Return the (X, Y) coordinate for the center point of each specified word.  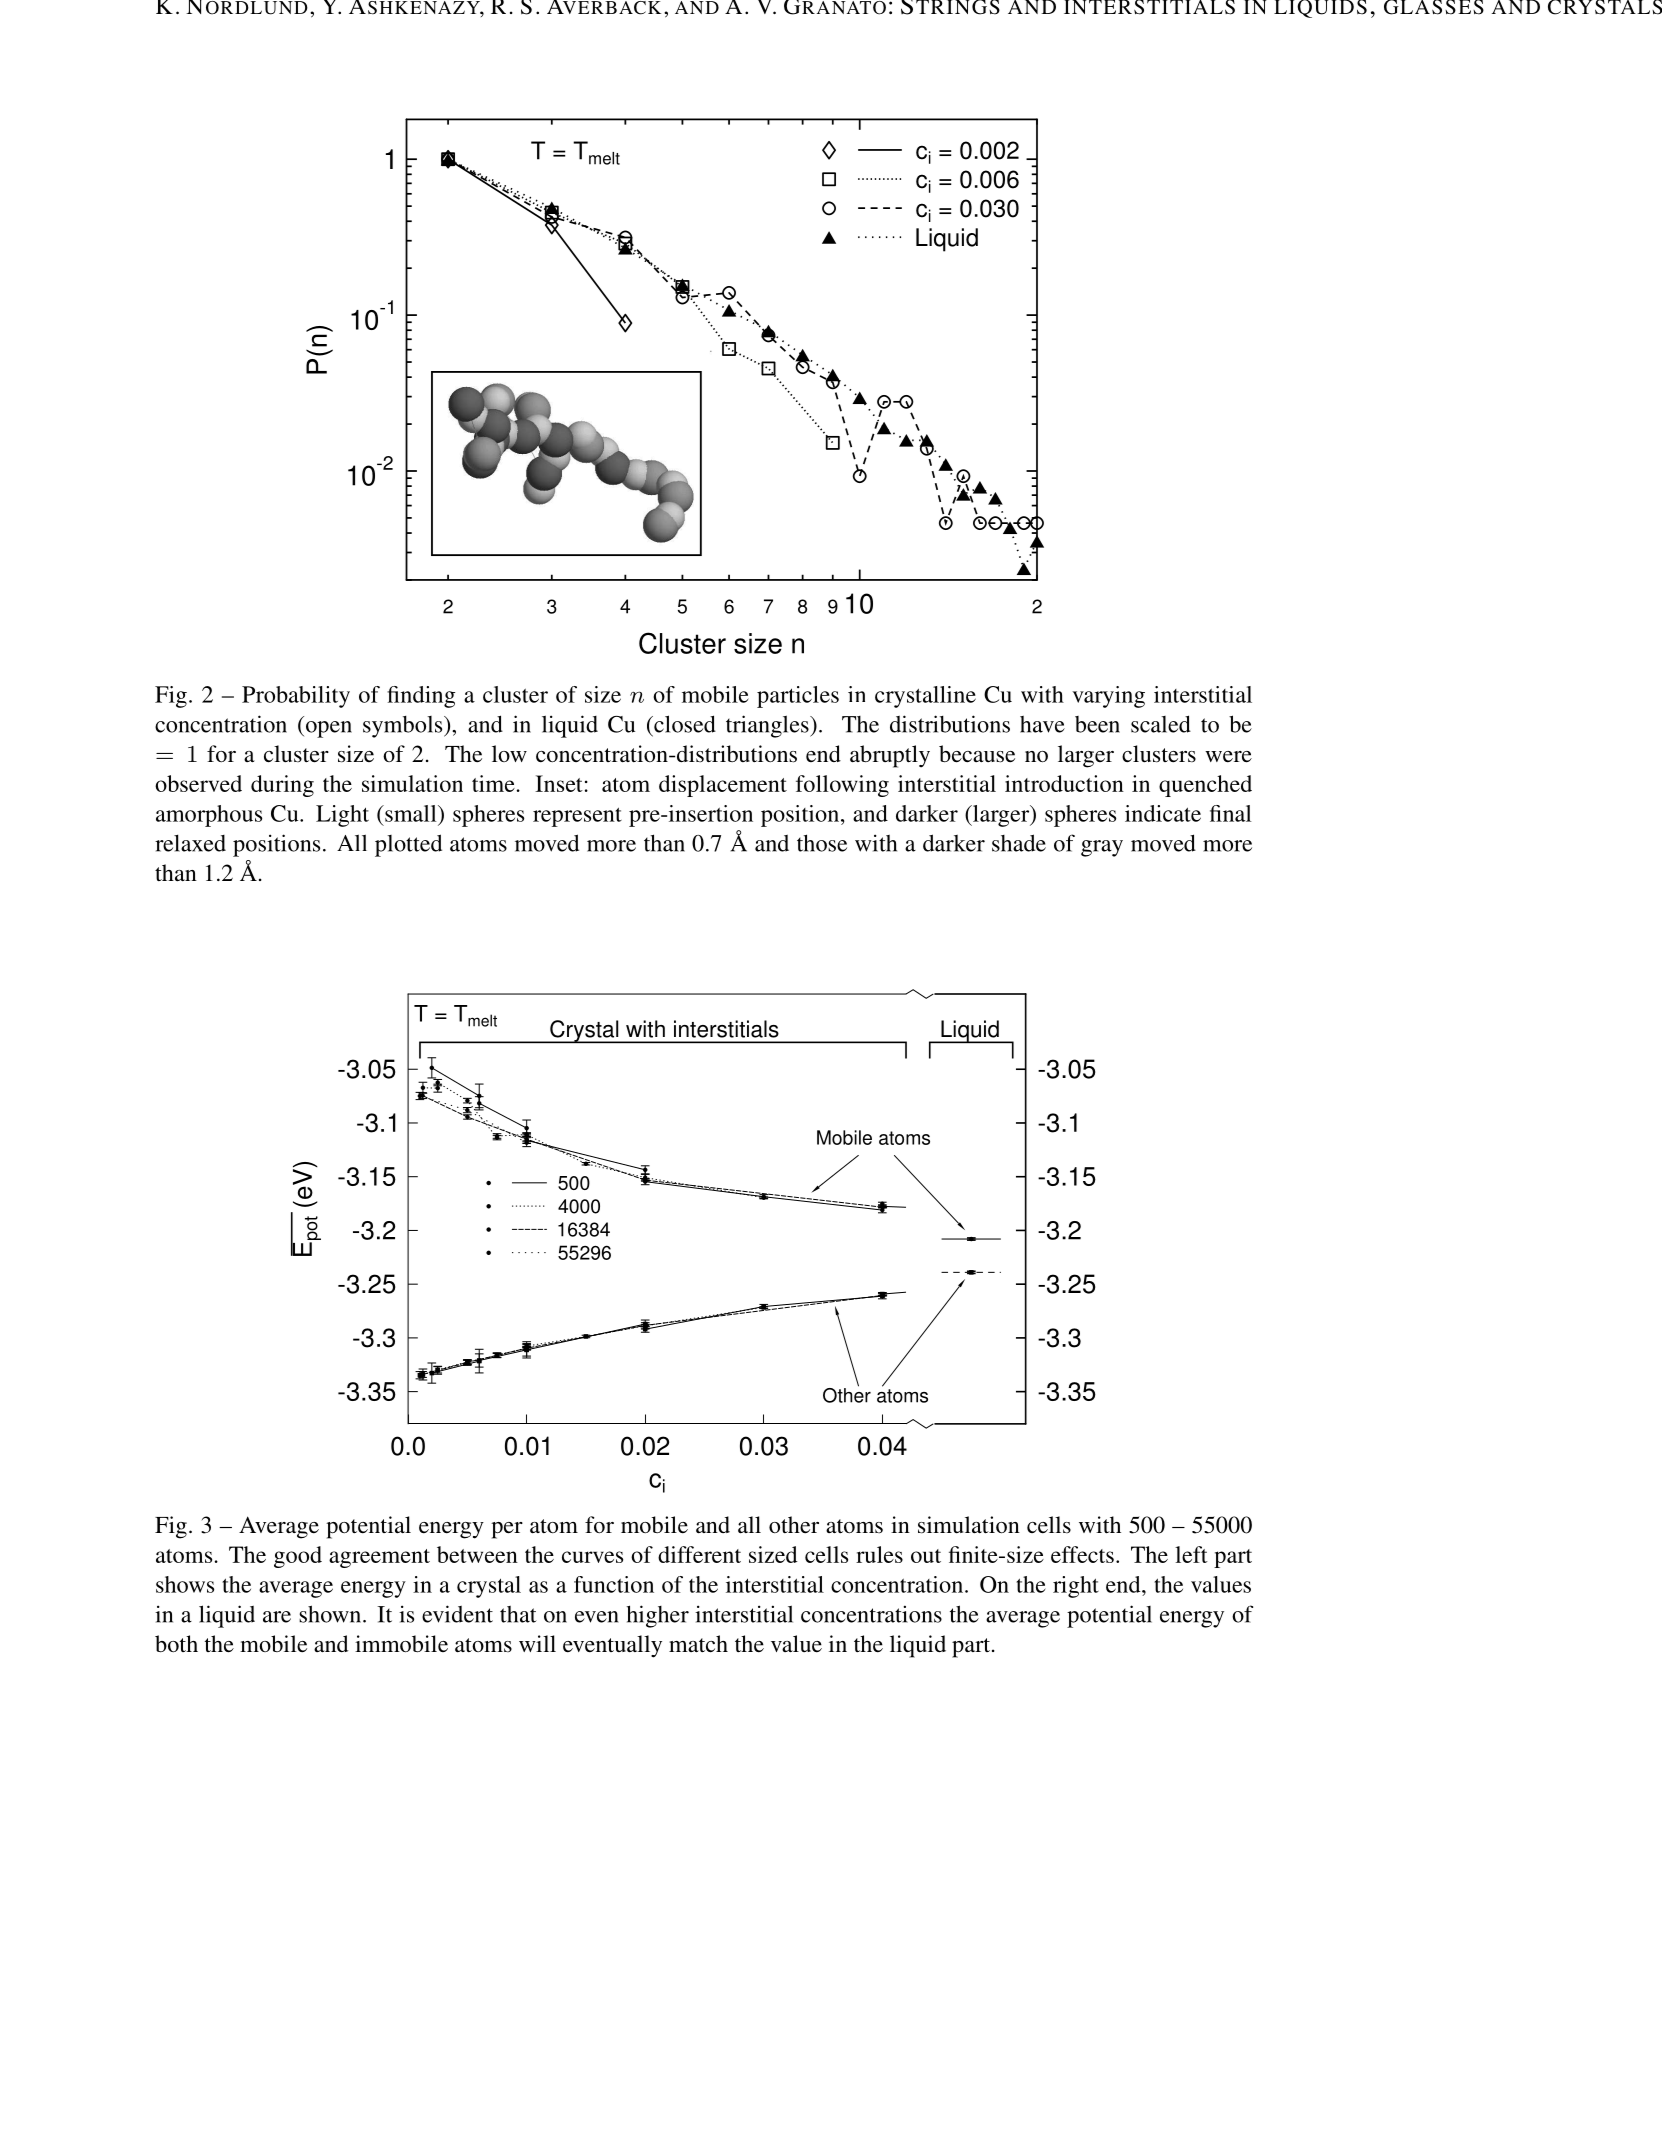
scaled (1161, 724)
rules (879, 1554)
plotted (408, 845)
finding (421, 697)
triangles (768, 726)
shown (331, 1614)
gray (1102, 848)
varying (1108, 697)
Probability (296, 697)
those (822, 843)
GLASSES (1434, 7)
